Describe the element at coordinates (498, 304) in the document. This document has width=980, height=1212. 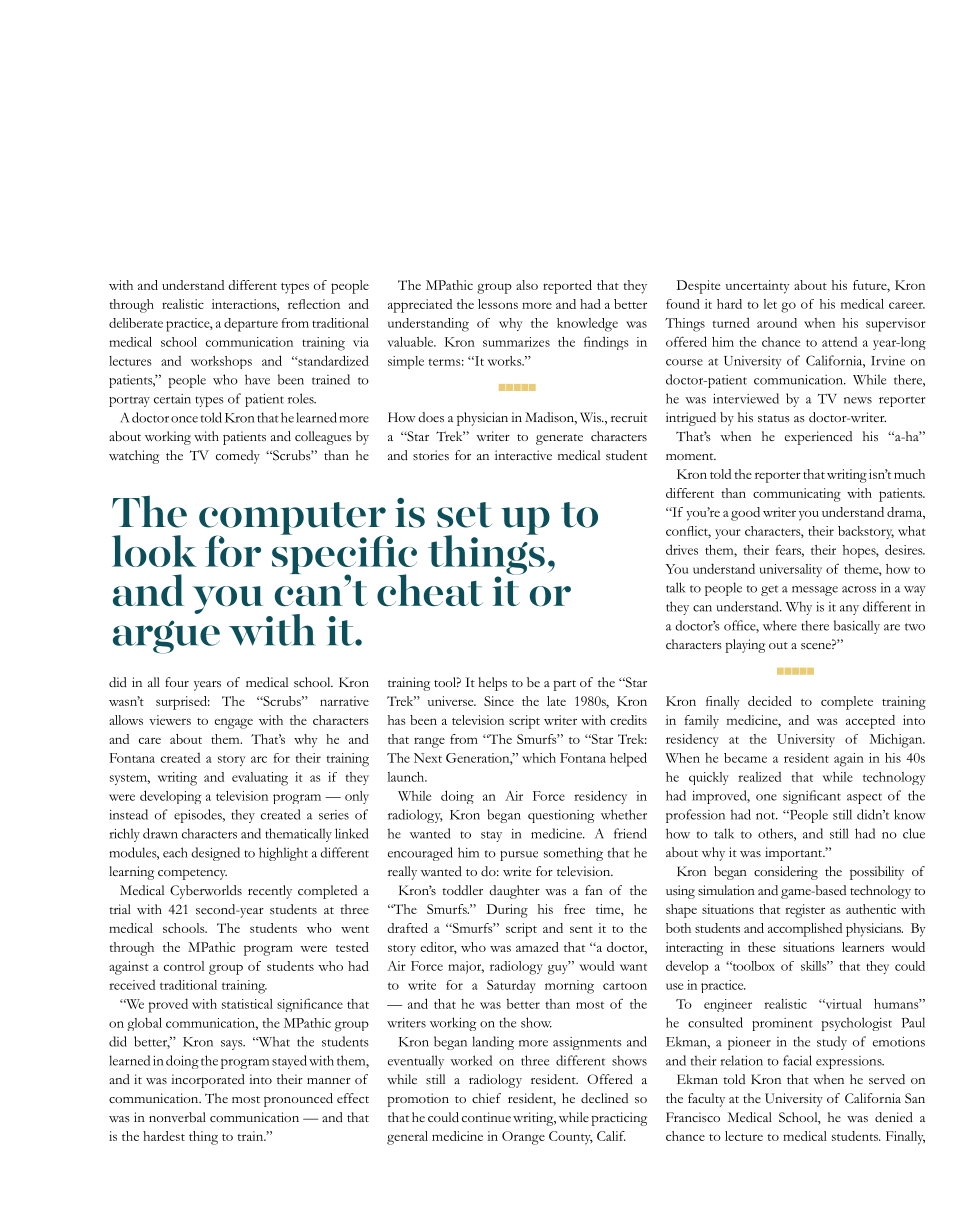
I see `lessons` at that location.
